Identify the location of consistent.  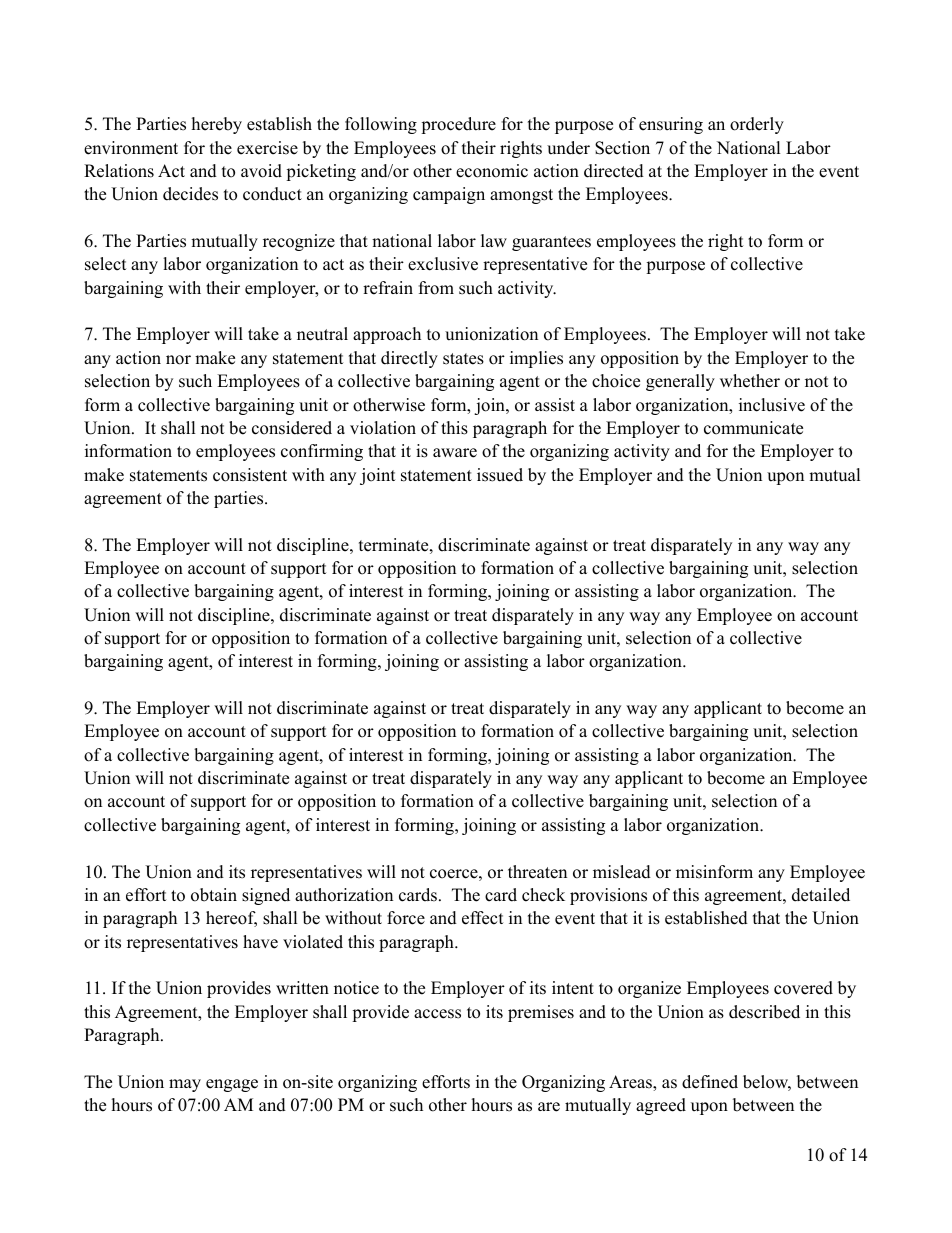
(250, 475).
